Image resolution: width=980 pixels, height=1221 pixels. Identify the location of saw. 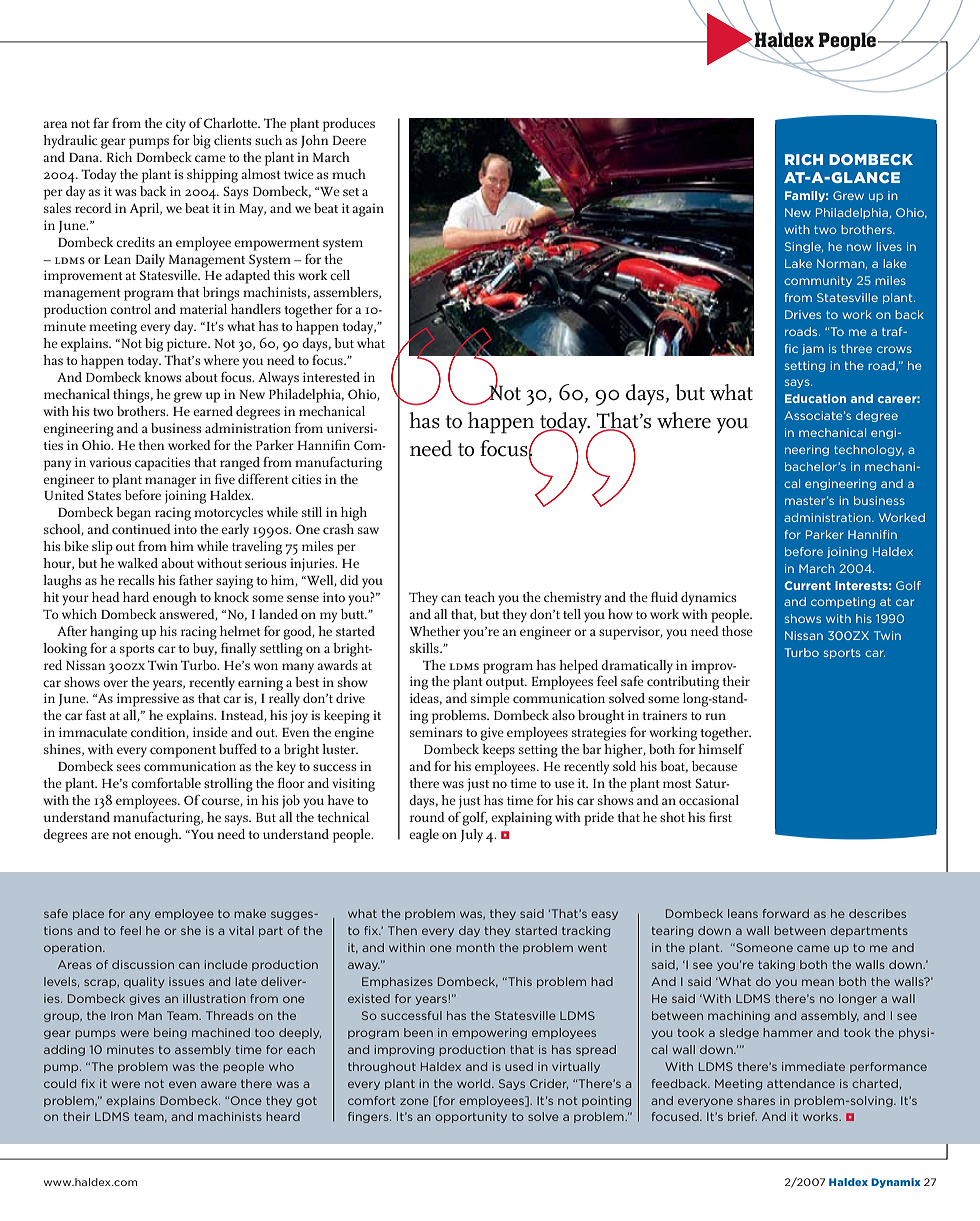
(368, 530).
